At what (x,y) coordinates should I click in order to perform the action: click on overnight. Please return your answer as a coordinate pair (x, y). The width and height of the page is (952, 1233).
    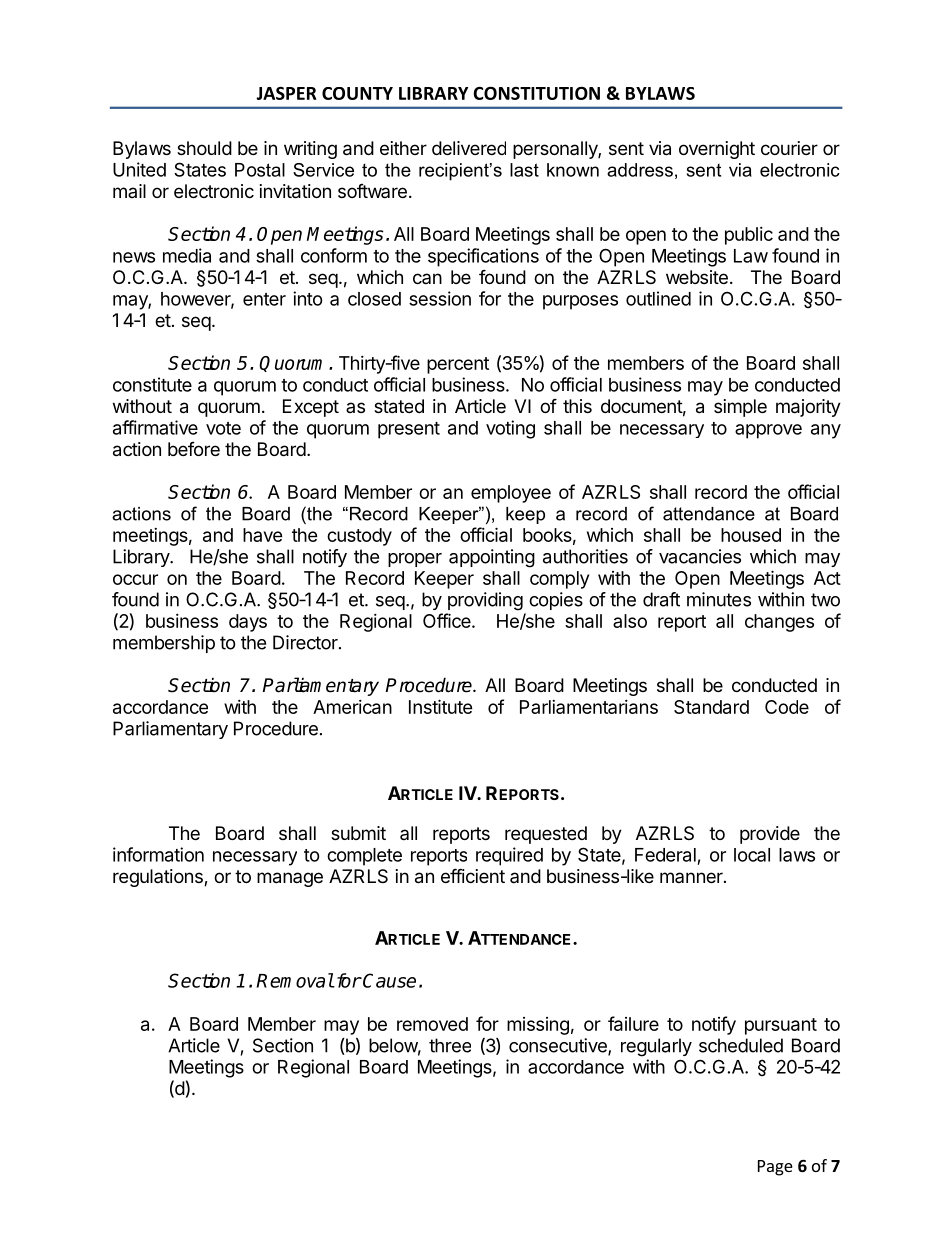
    Looking at the image, I should click on (717, 150).
